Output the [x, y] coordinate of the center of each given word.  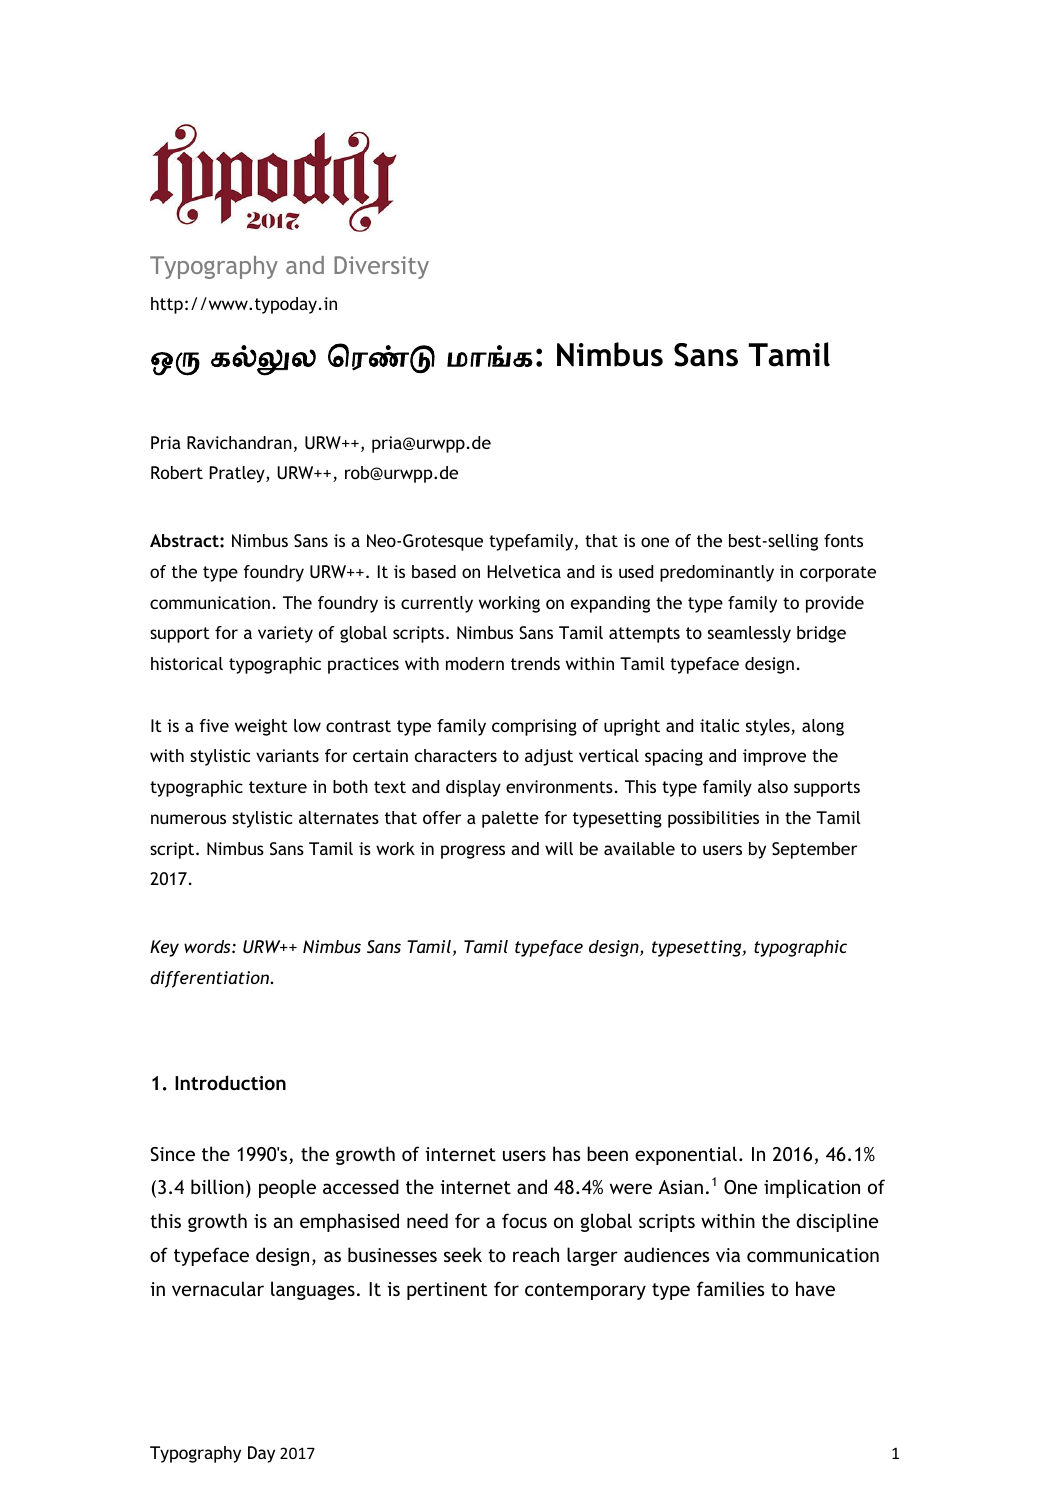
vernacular [218, 1288]
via [728, 1255]
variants [287, 755]
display [473, 788]
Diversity [381, 267]
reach [536, 1254]
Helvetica [524, 571]
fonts [843, 540]
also [773, 786]
